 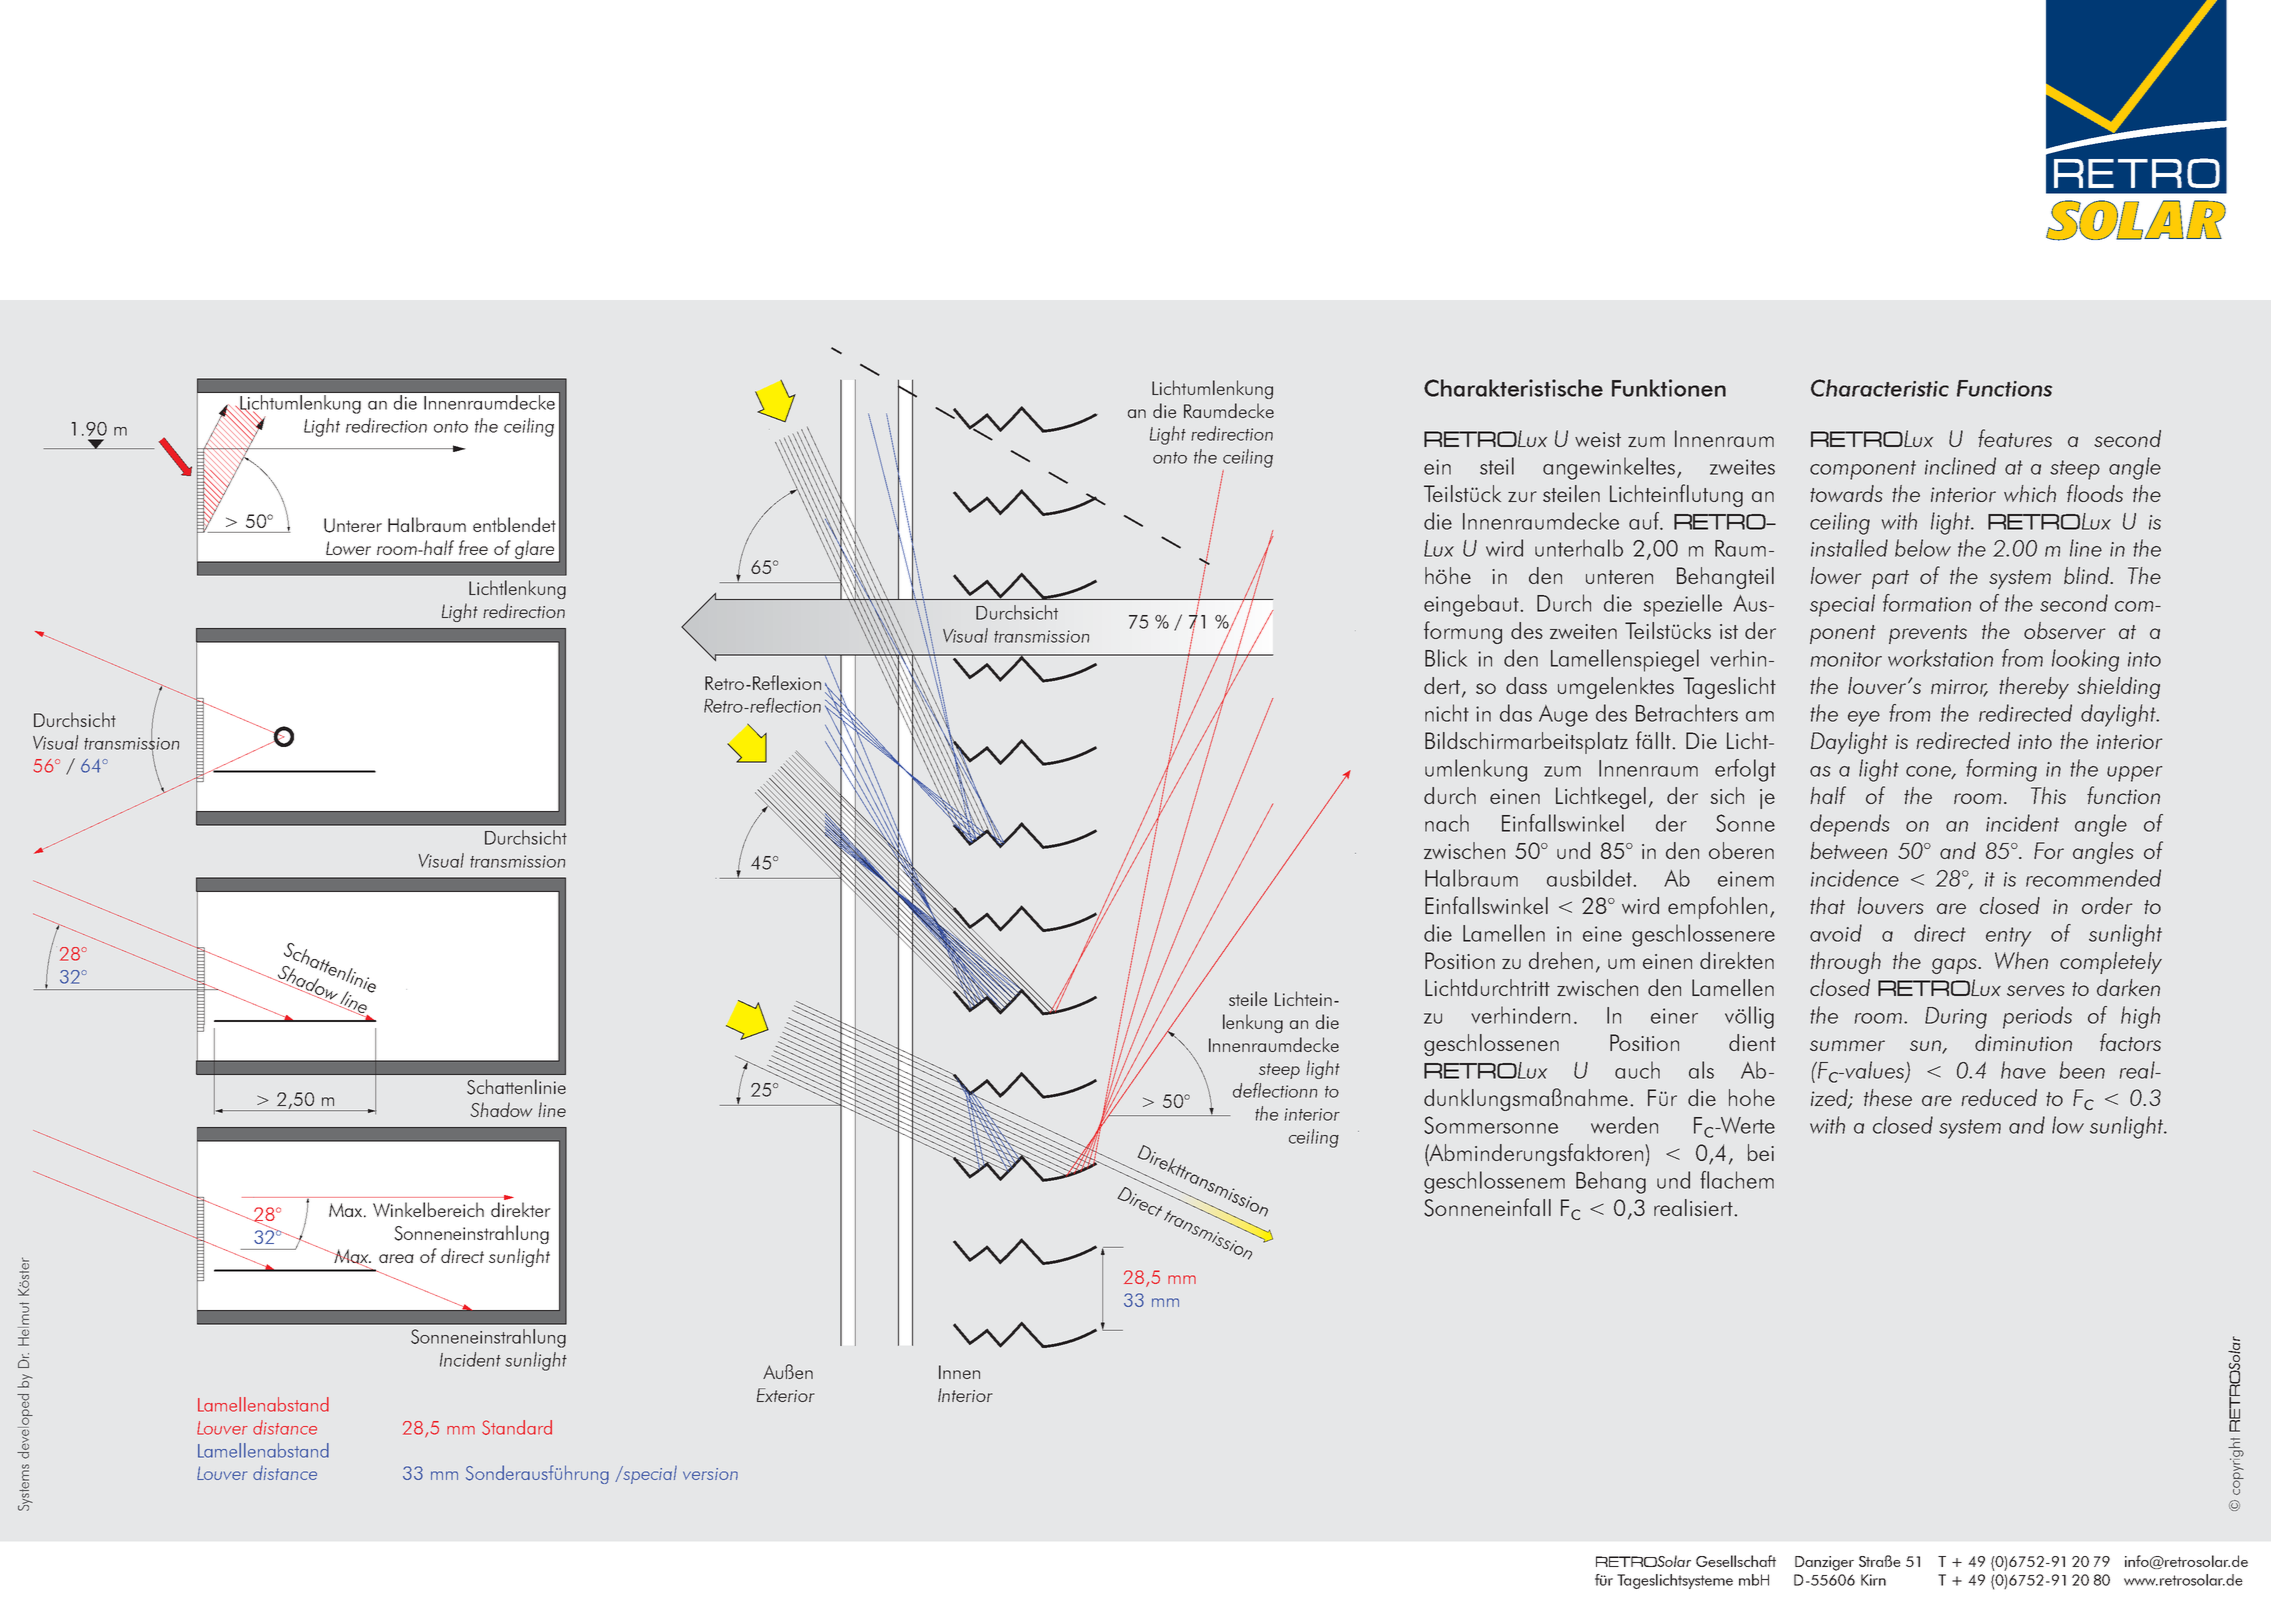 What do you see at coordinates (786, 1395) in the document?
I see `Exterior` at bounding box center [786, 1395].
